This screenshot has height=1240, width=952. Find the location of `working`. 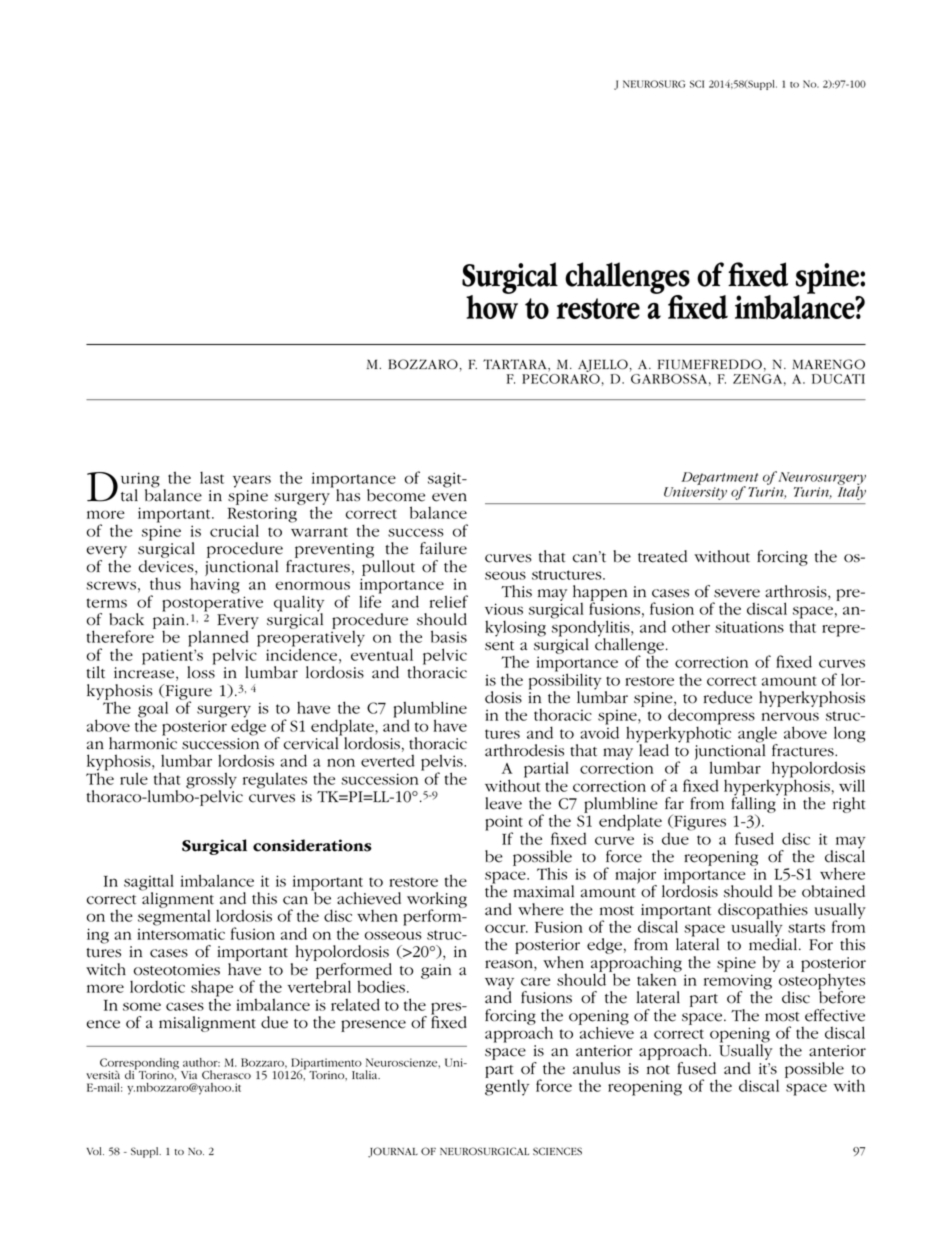

working is located at coordinates (437, 901).
